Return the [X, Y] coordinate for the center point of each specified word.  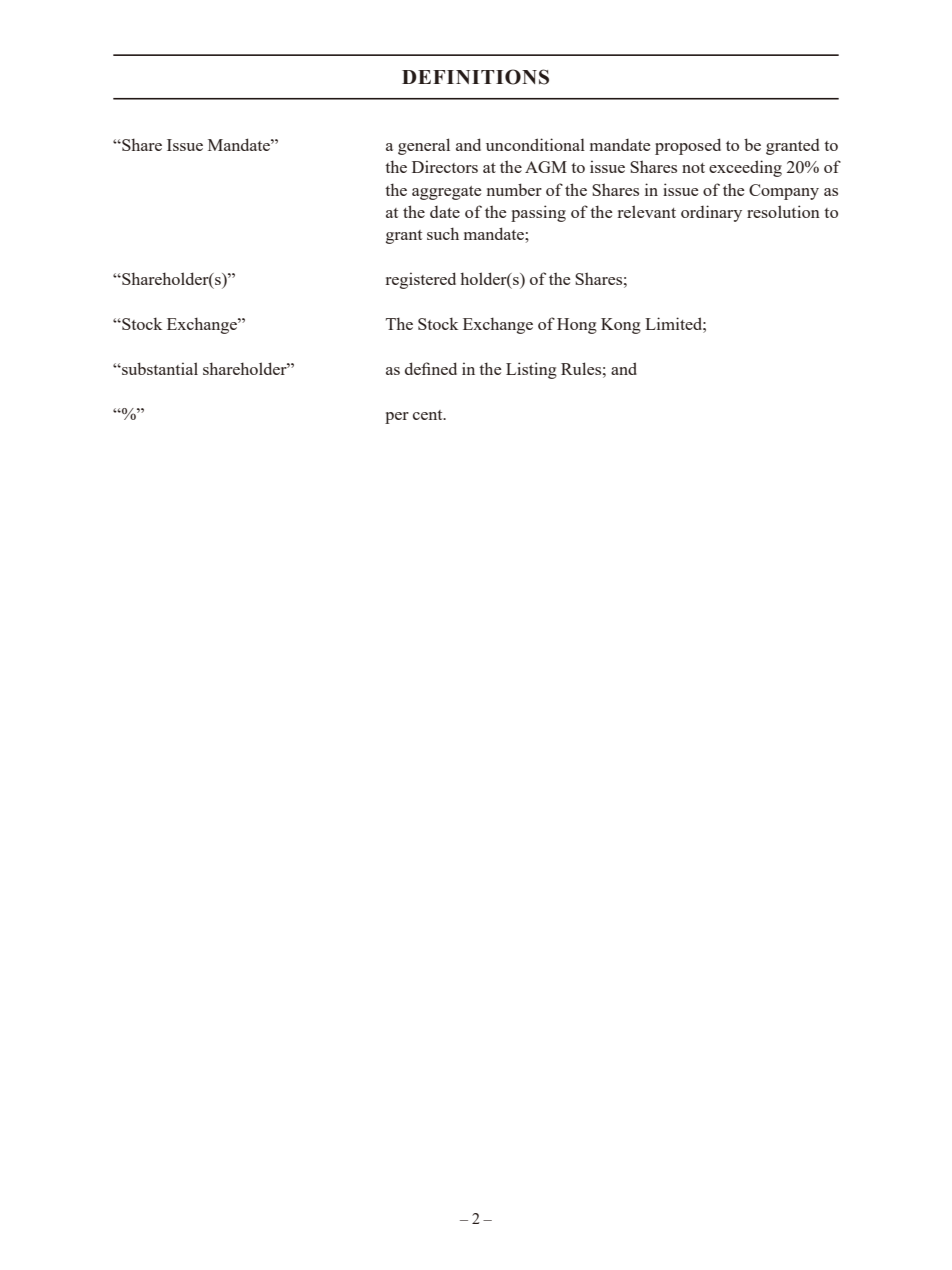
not [693, 168]
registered [421, 280]
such [443, 233]
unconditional [535, 144]
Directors [445, 166]
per [397, 418]
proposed [688, 146]
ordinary [711, 213]
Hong [577, 326]
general [424, 146]
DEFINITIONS [475, 77]
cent [429, 415]
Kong [621, 326]
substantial [159, 368]
